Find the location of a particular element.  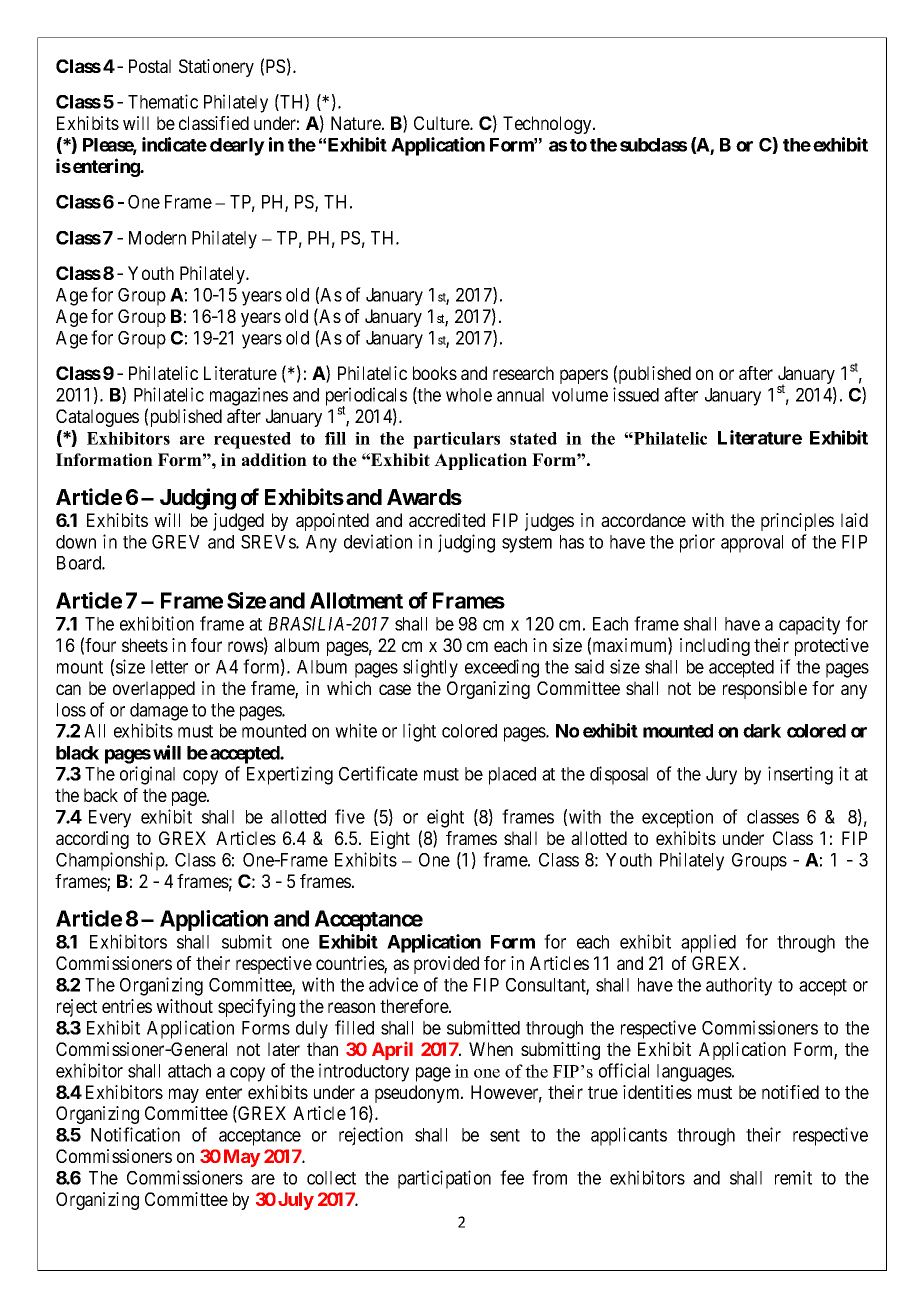

Thematic is located at coordinates (163, 101).
